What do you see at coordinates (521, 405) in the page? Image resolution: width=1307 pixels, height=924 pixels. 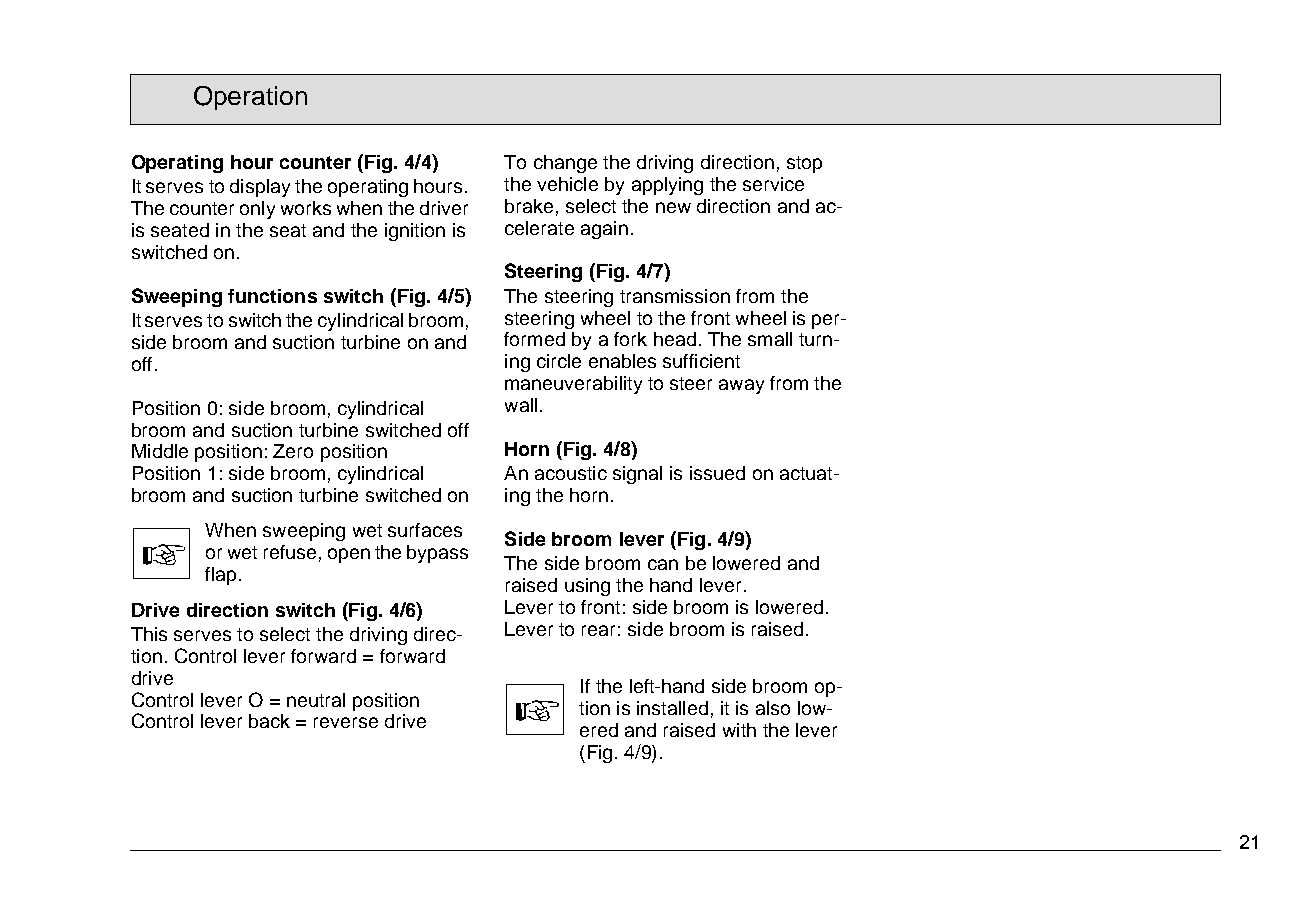 I see `wall` at bounding box center [521, 405].
